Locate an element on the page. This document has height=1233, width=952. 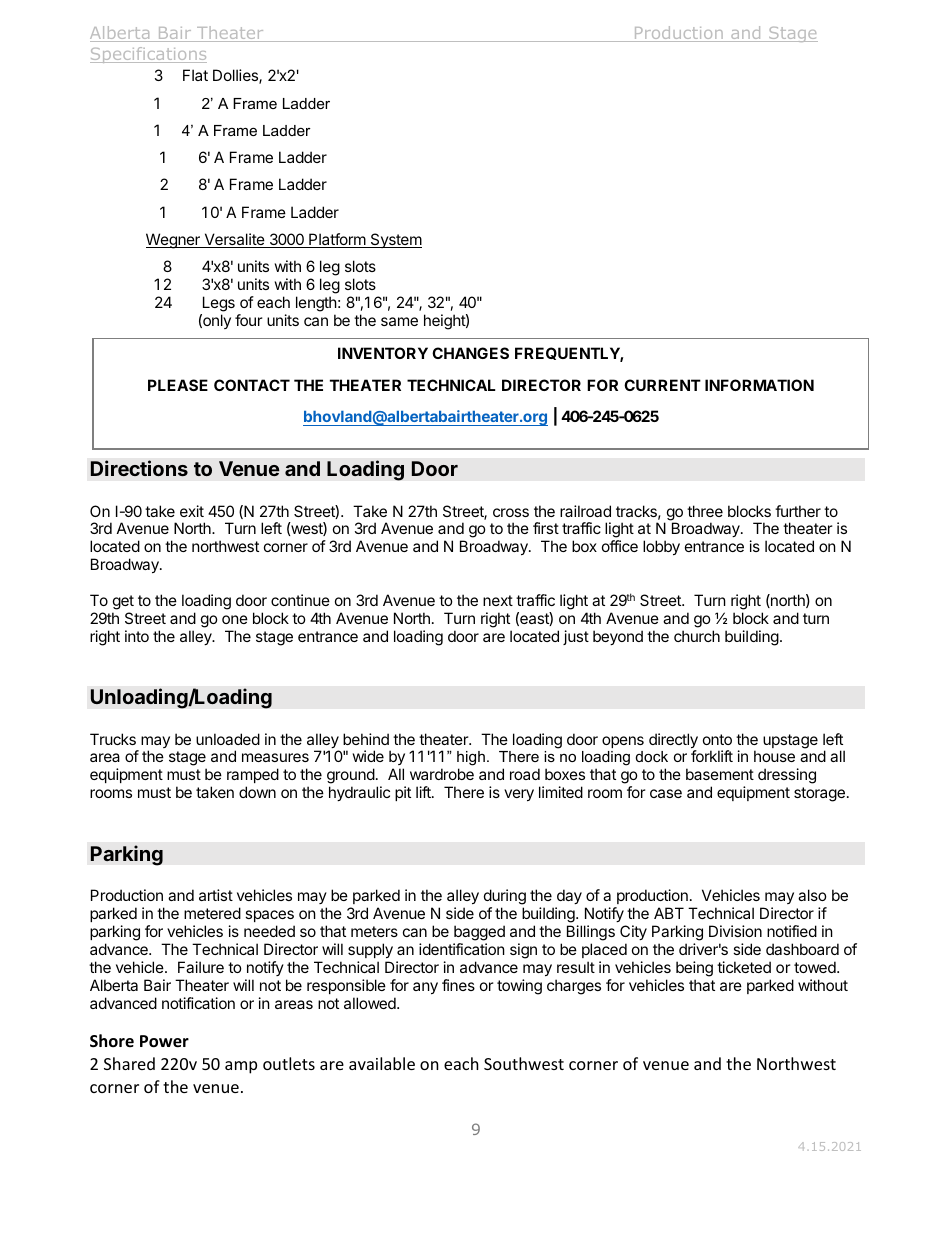
three is located at coordinates (705, 511).
